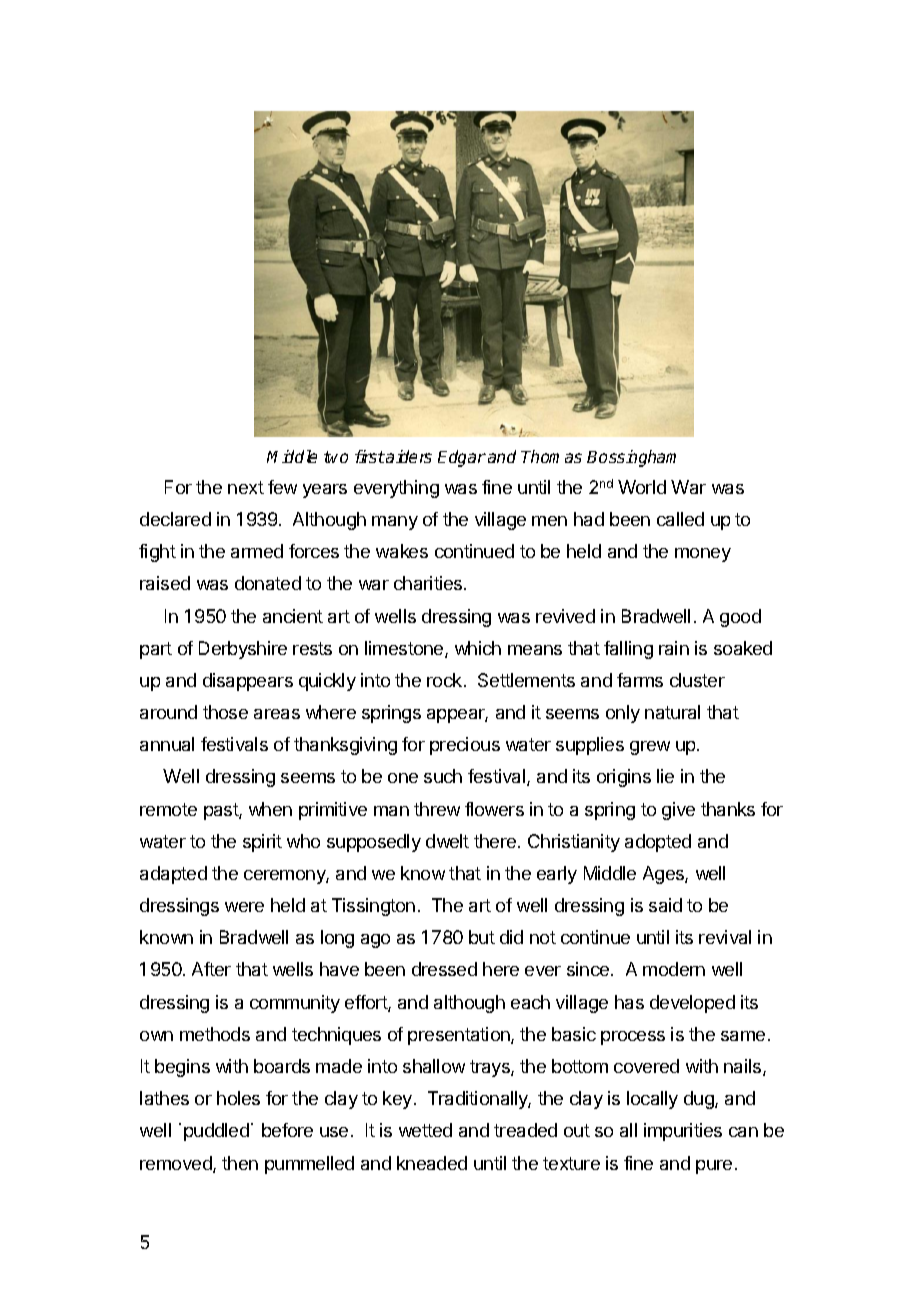 Image resolution: width=924 pixels, height=1308 pixels. I want to click on then, so click(240, 1163).
